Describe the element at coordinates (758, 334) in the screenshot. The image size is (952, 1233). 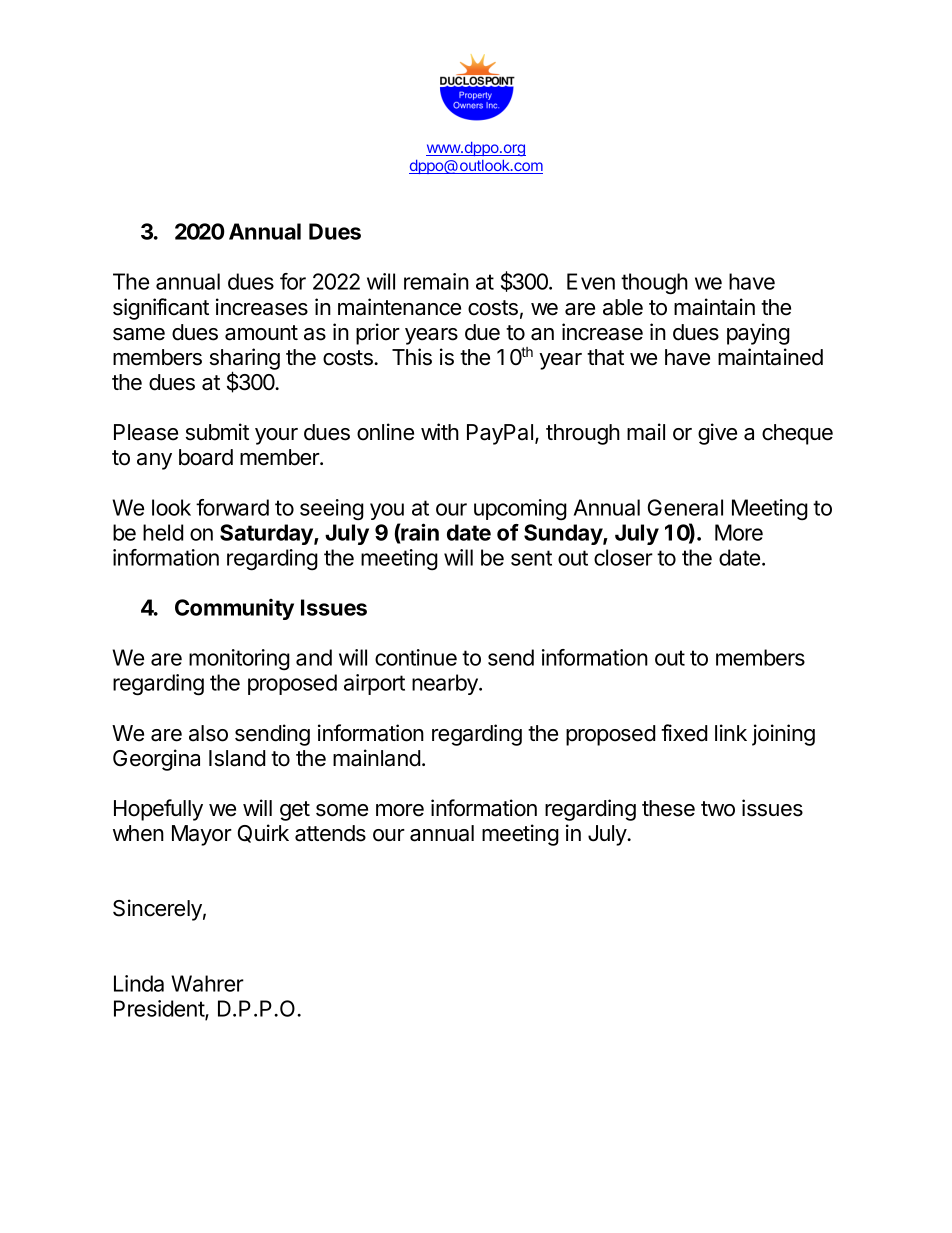
I see `paying` at that location.
